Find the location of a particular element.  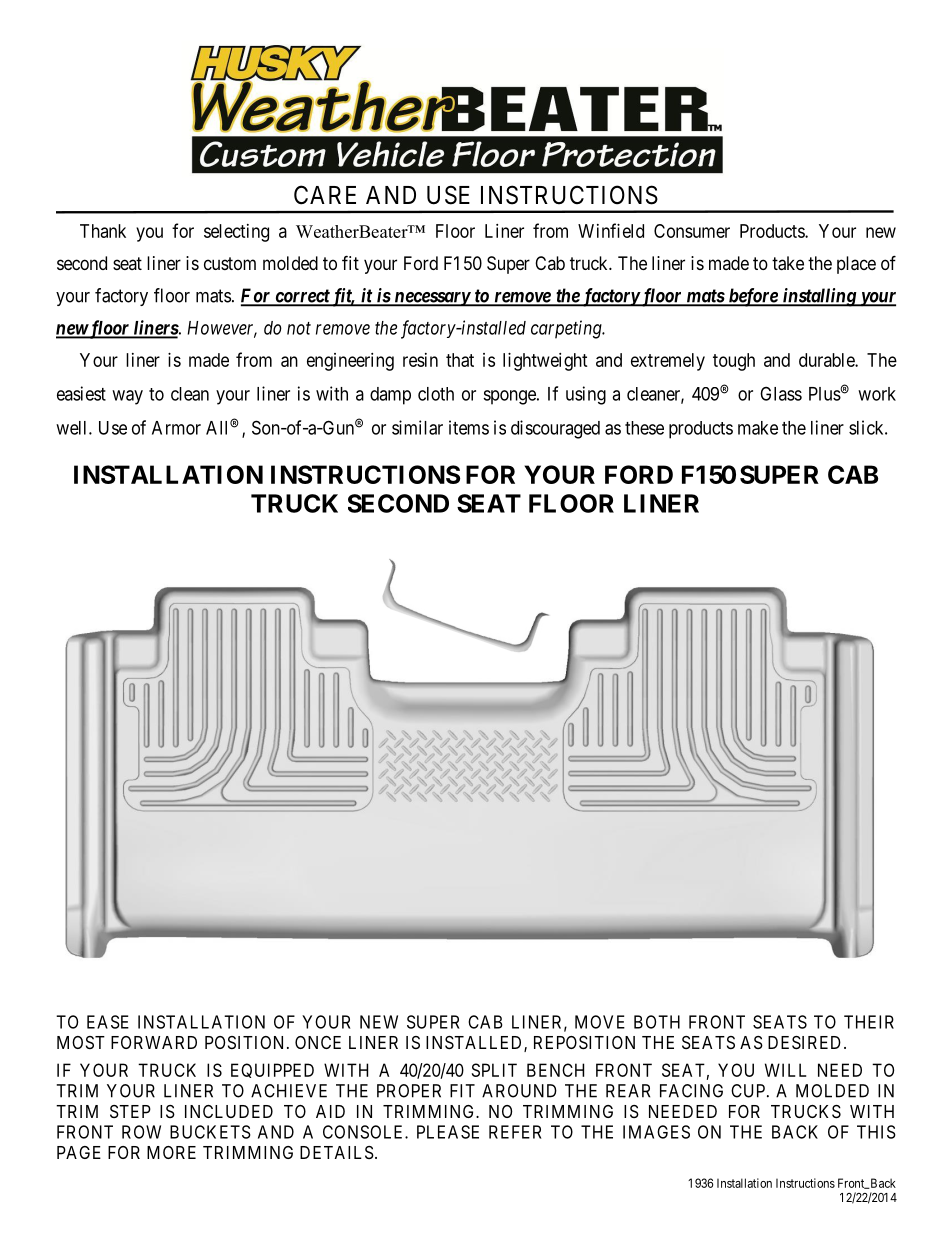

items is located at coordinates (469, 427).
